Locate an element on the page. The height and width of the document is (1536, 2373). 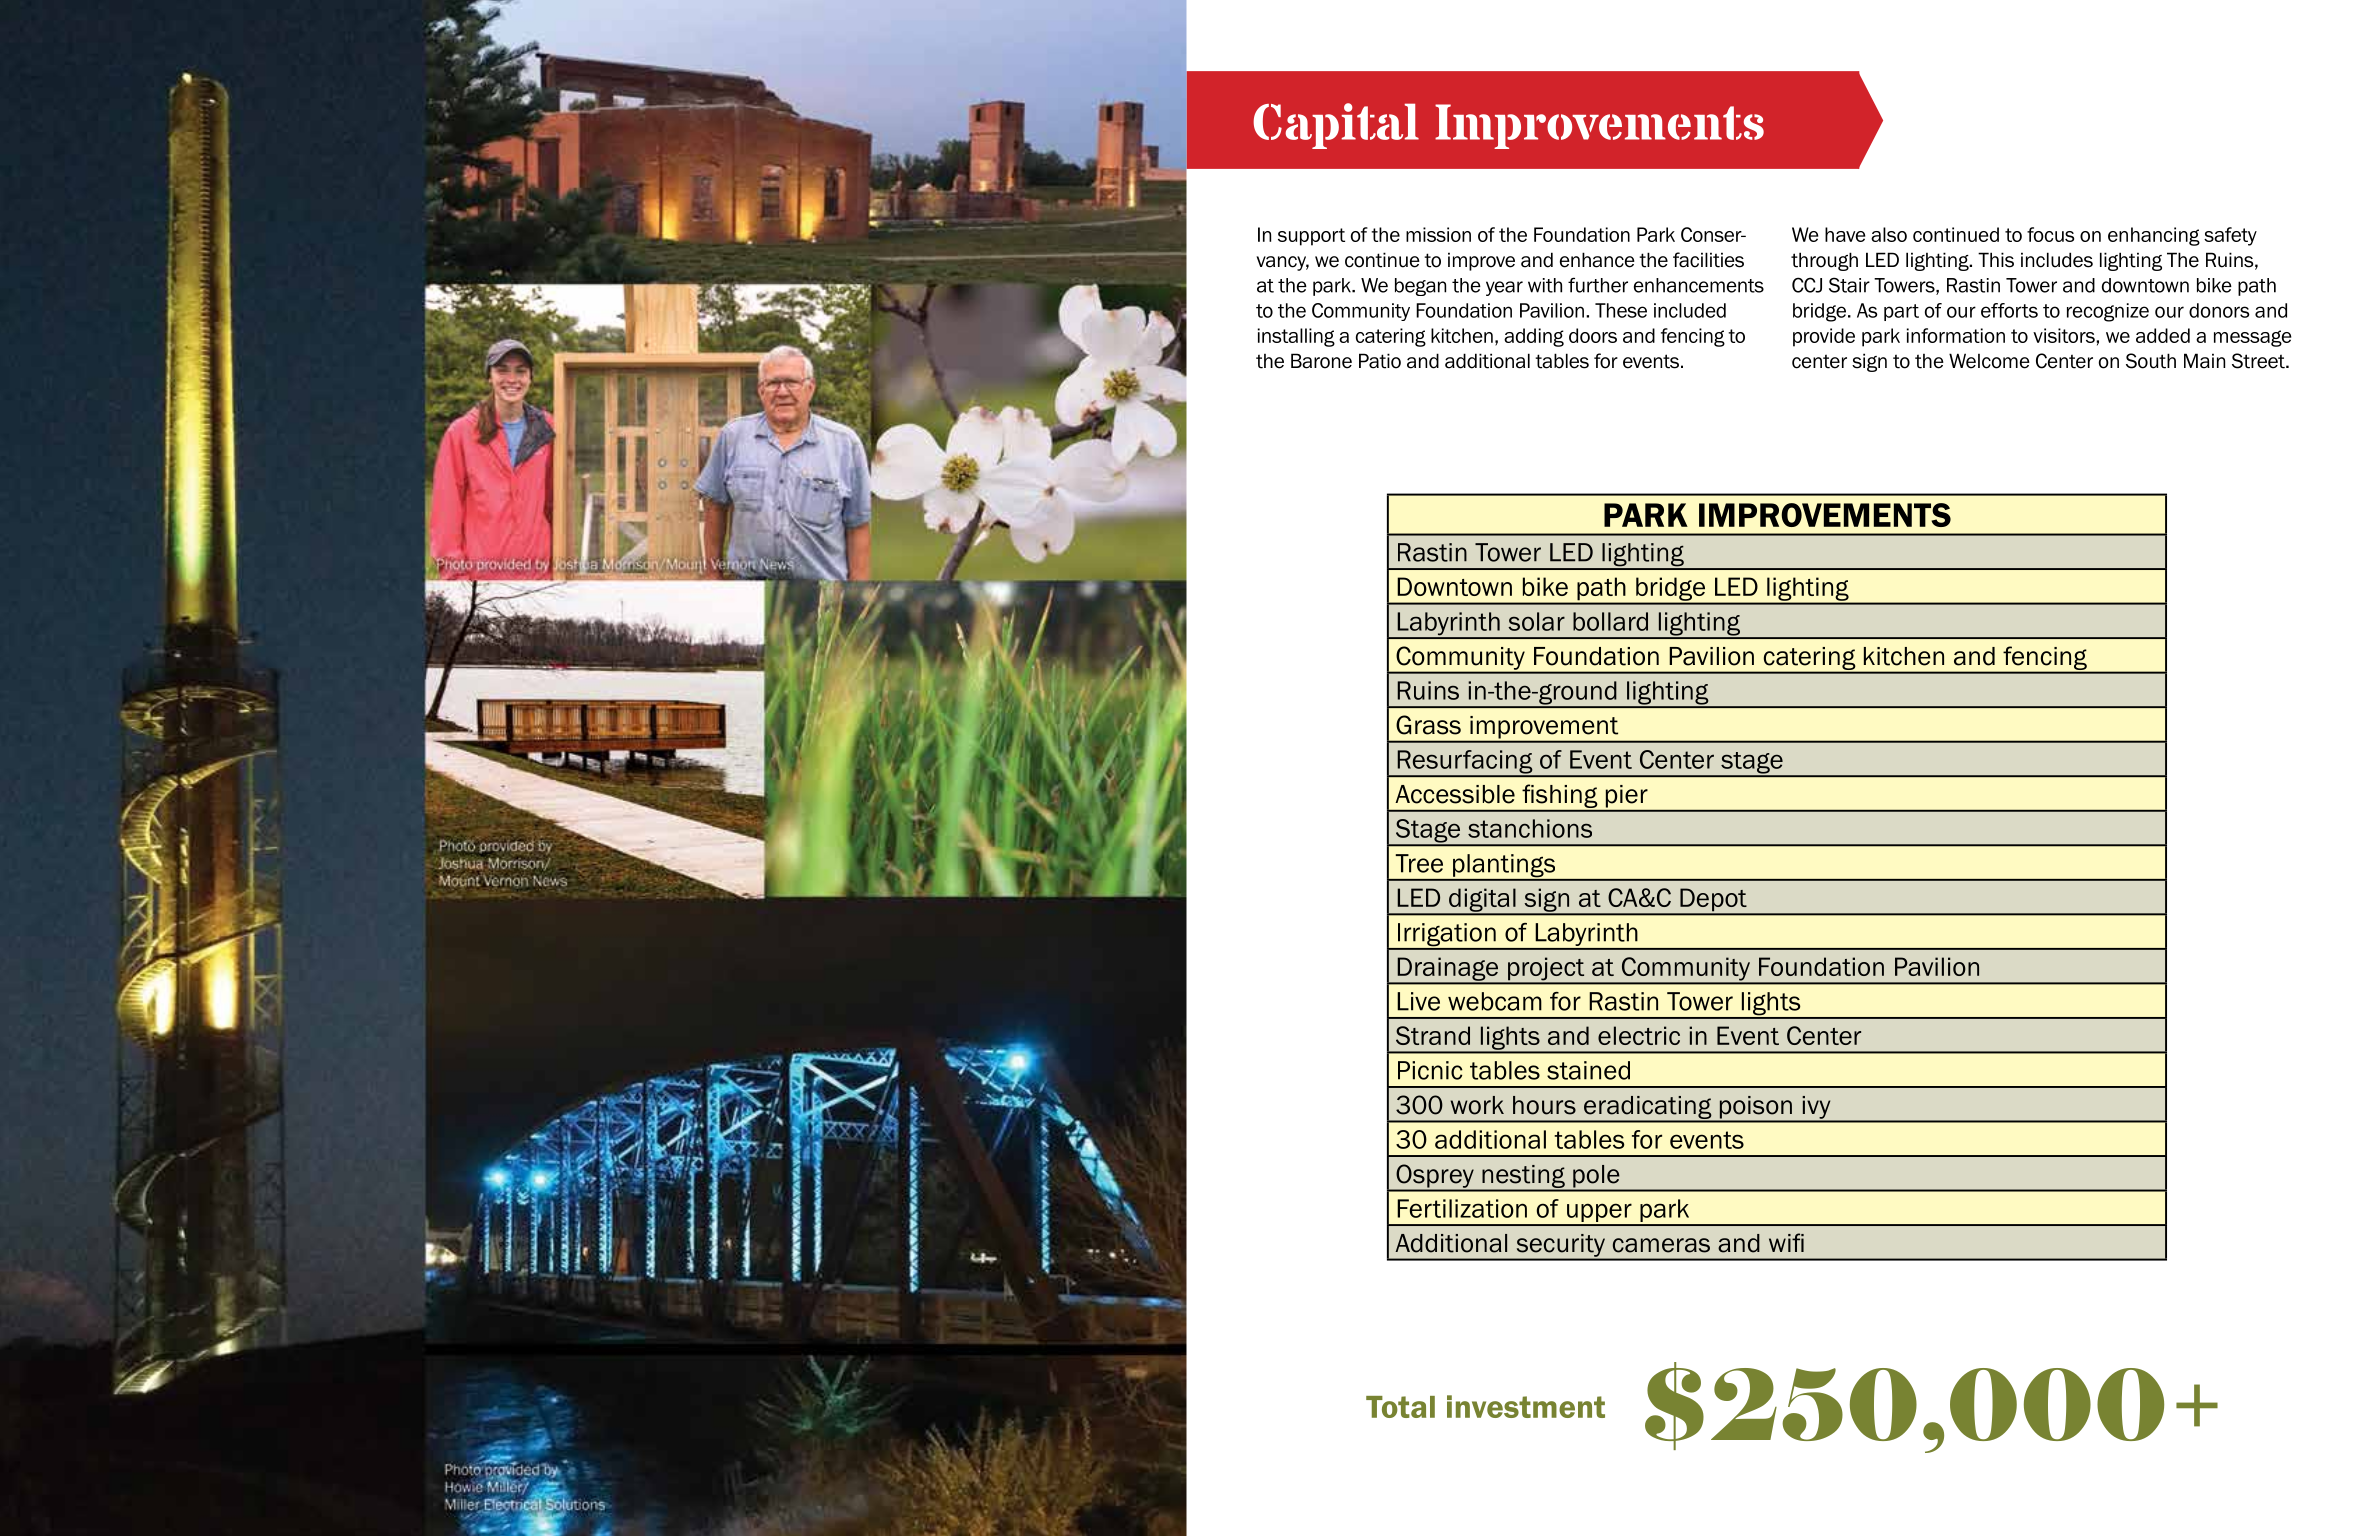
have is located at coordinates (1845, 234).
